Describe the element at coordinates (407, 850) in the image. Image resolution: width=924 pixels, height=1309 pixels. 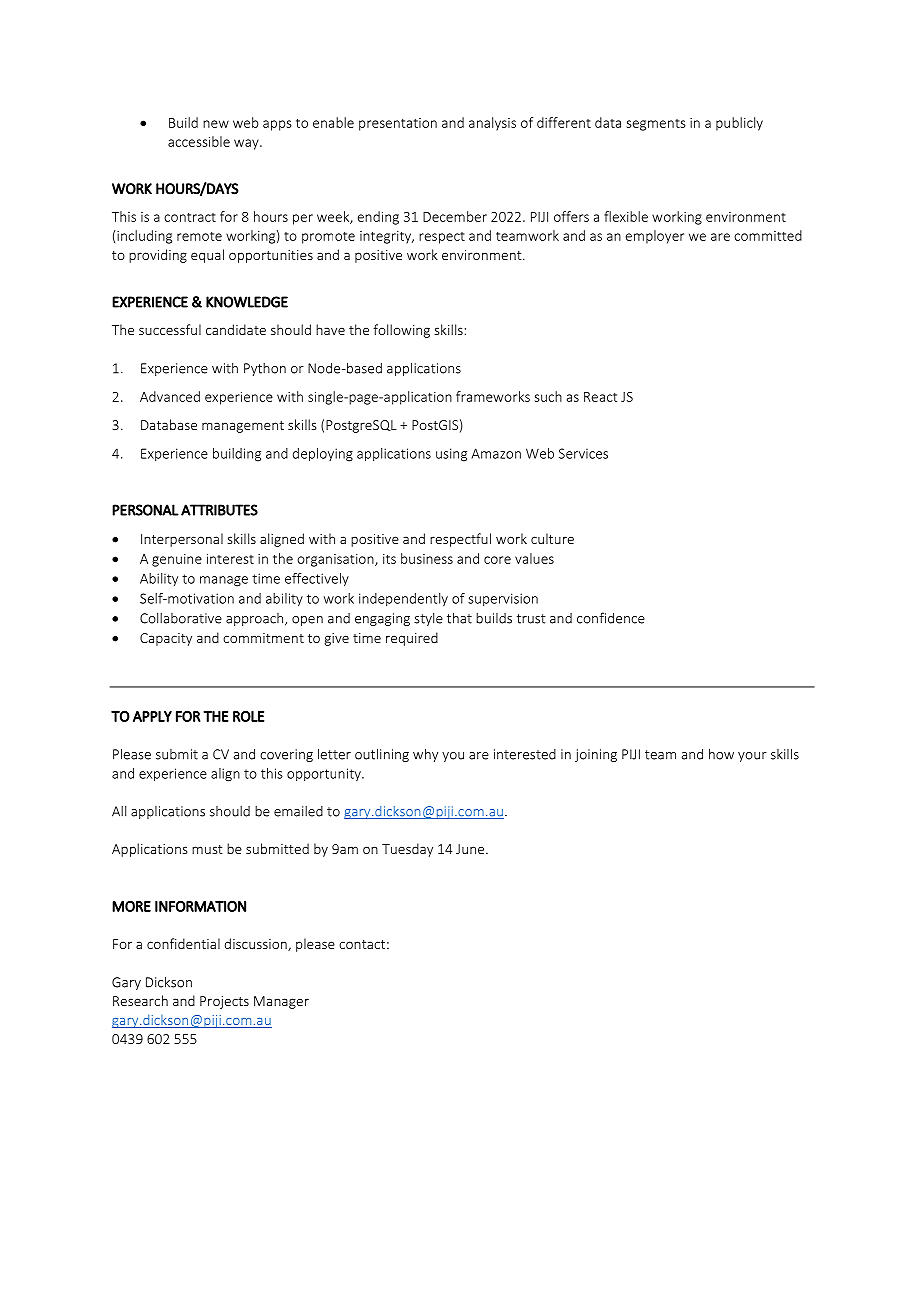
I see `Tuesday` at that location.
